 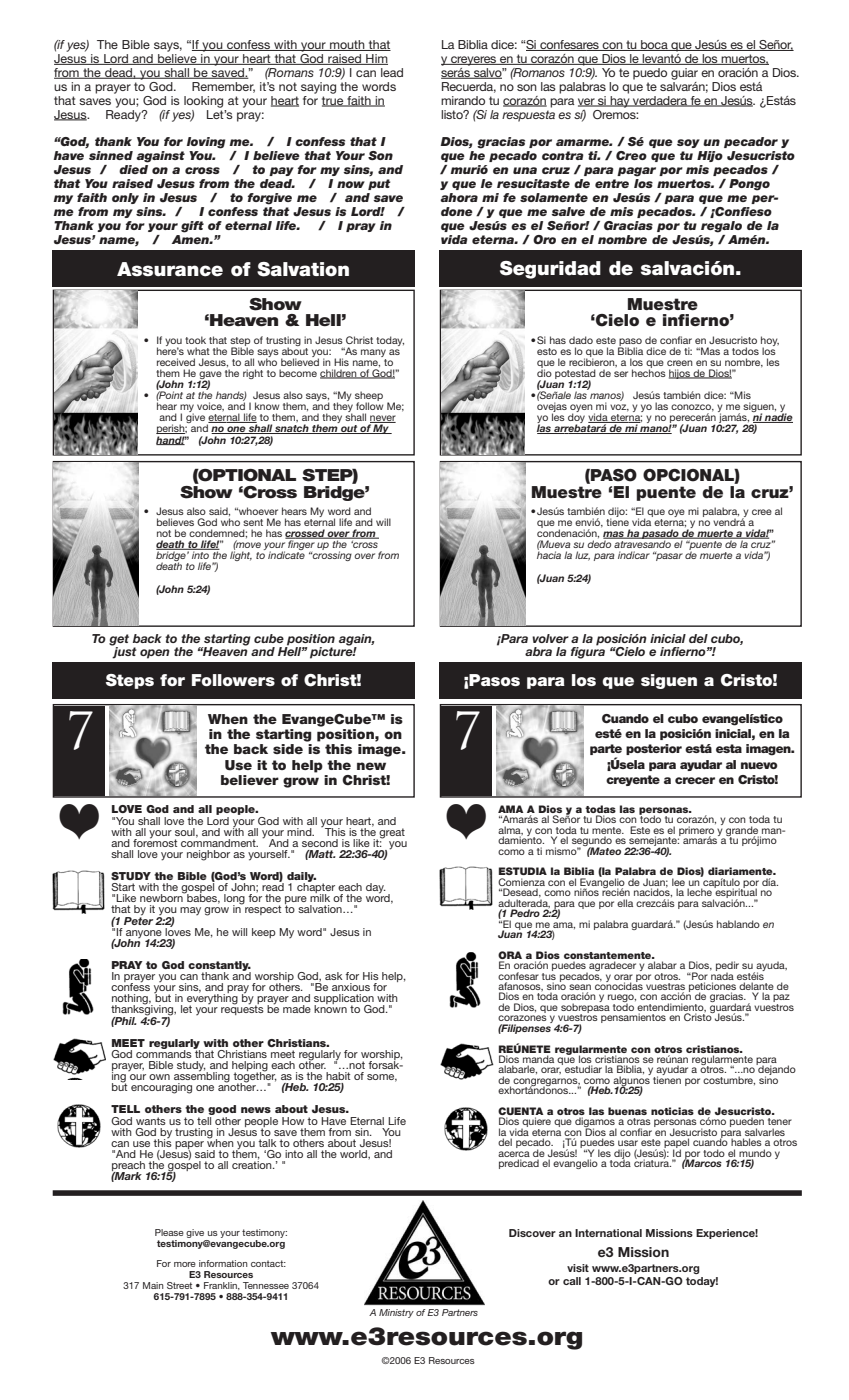 What do you see at coordinates (383, 419) in the screenshot?
I see `never` at bounding box center [383, 419].
